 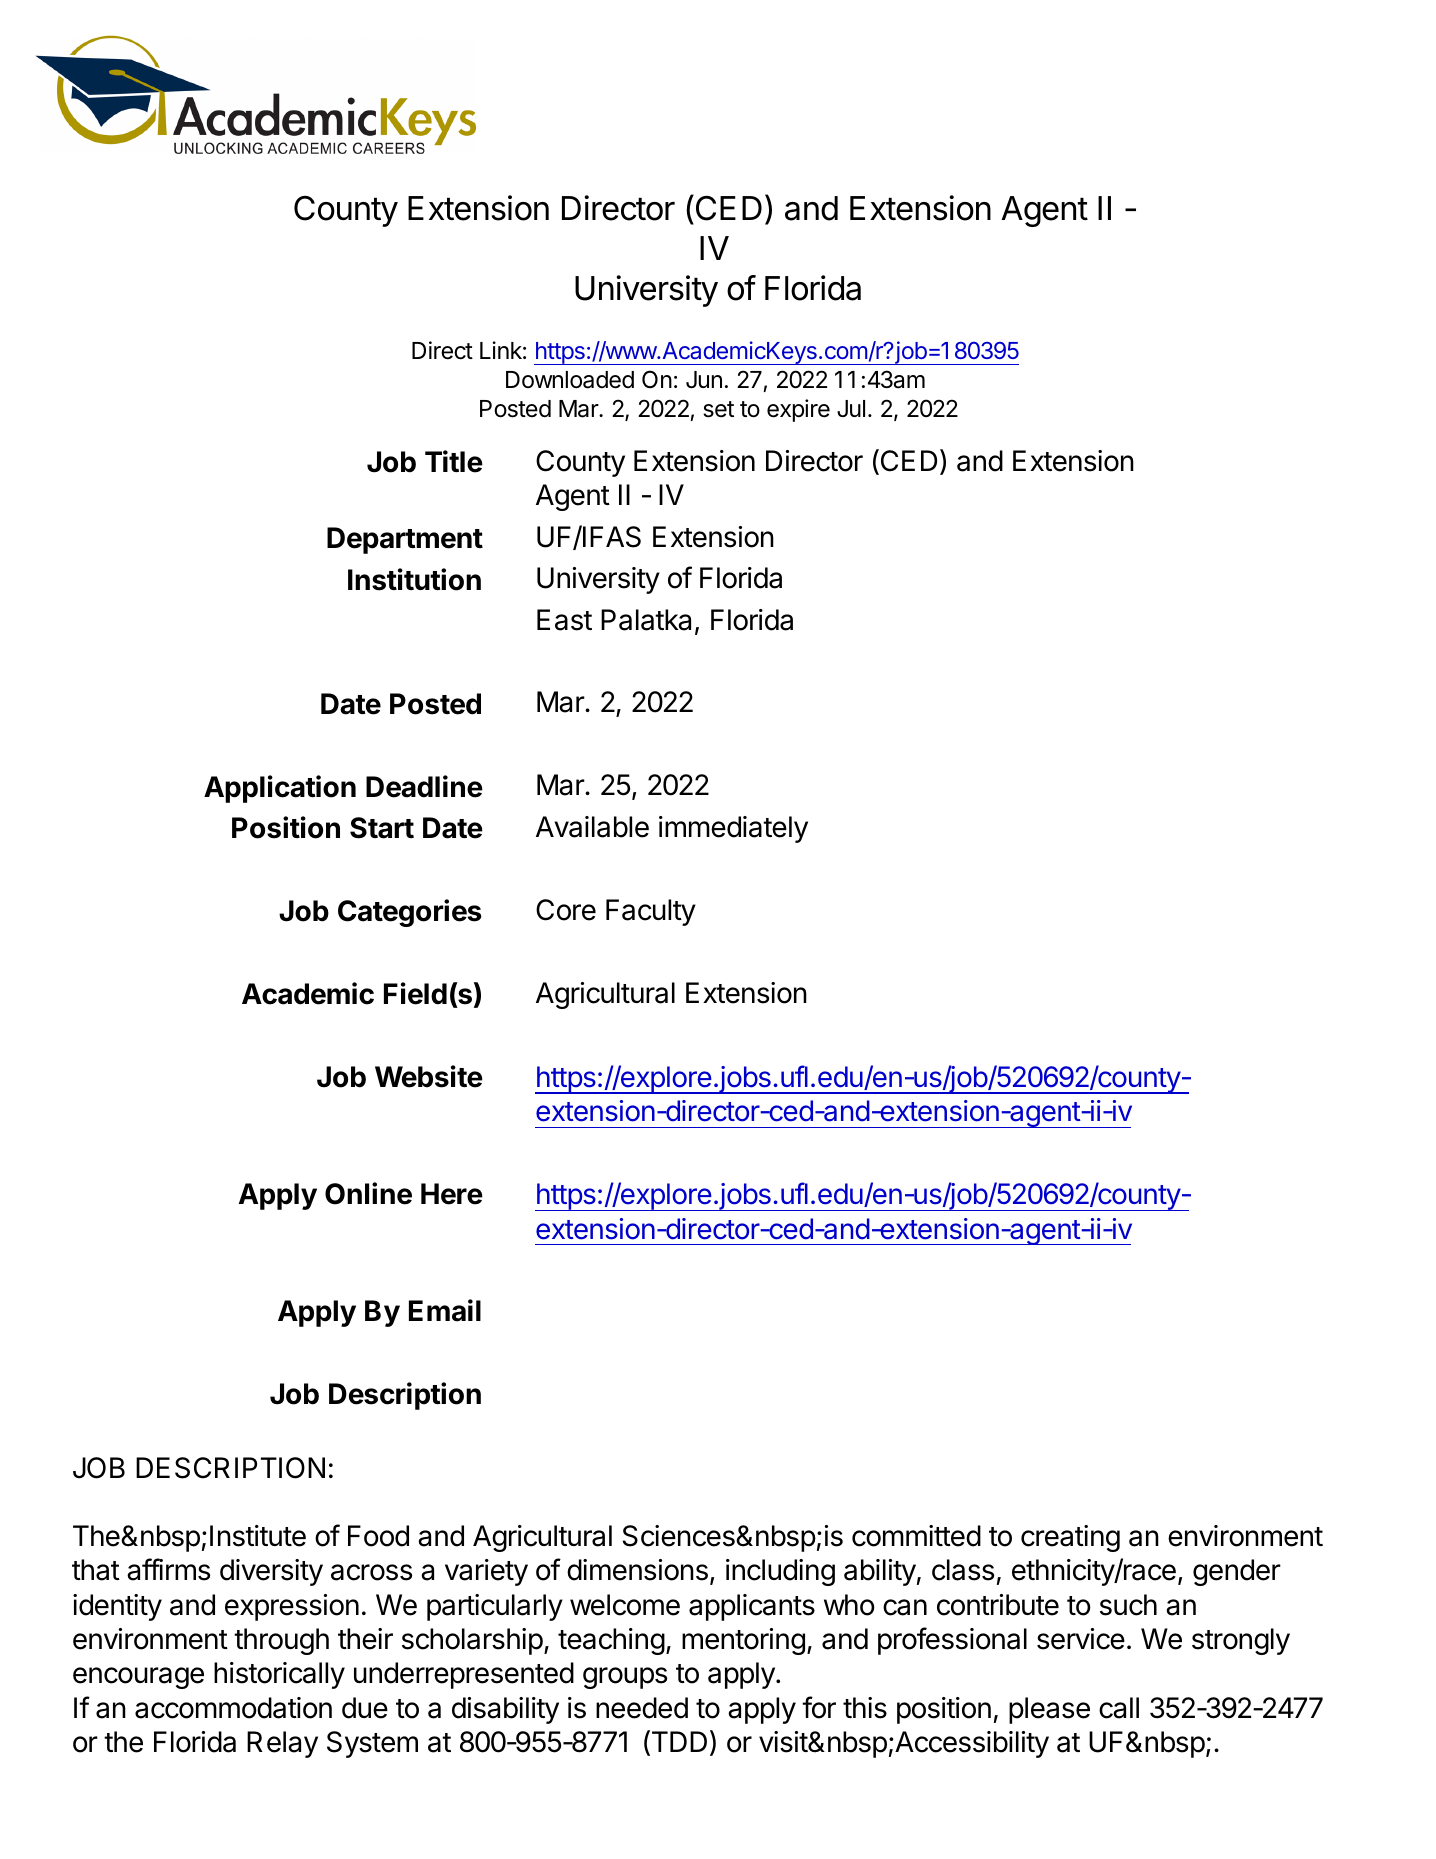 What do you see at coordinates (733, 829) in the screenshot?
I see `immediately` at bounding box center [733, 829].
